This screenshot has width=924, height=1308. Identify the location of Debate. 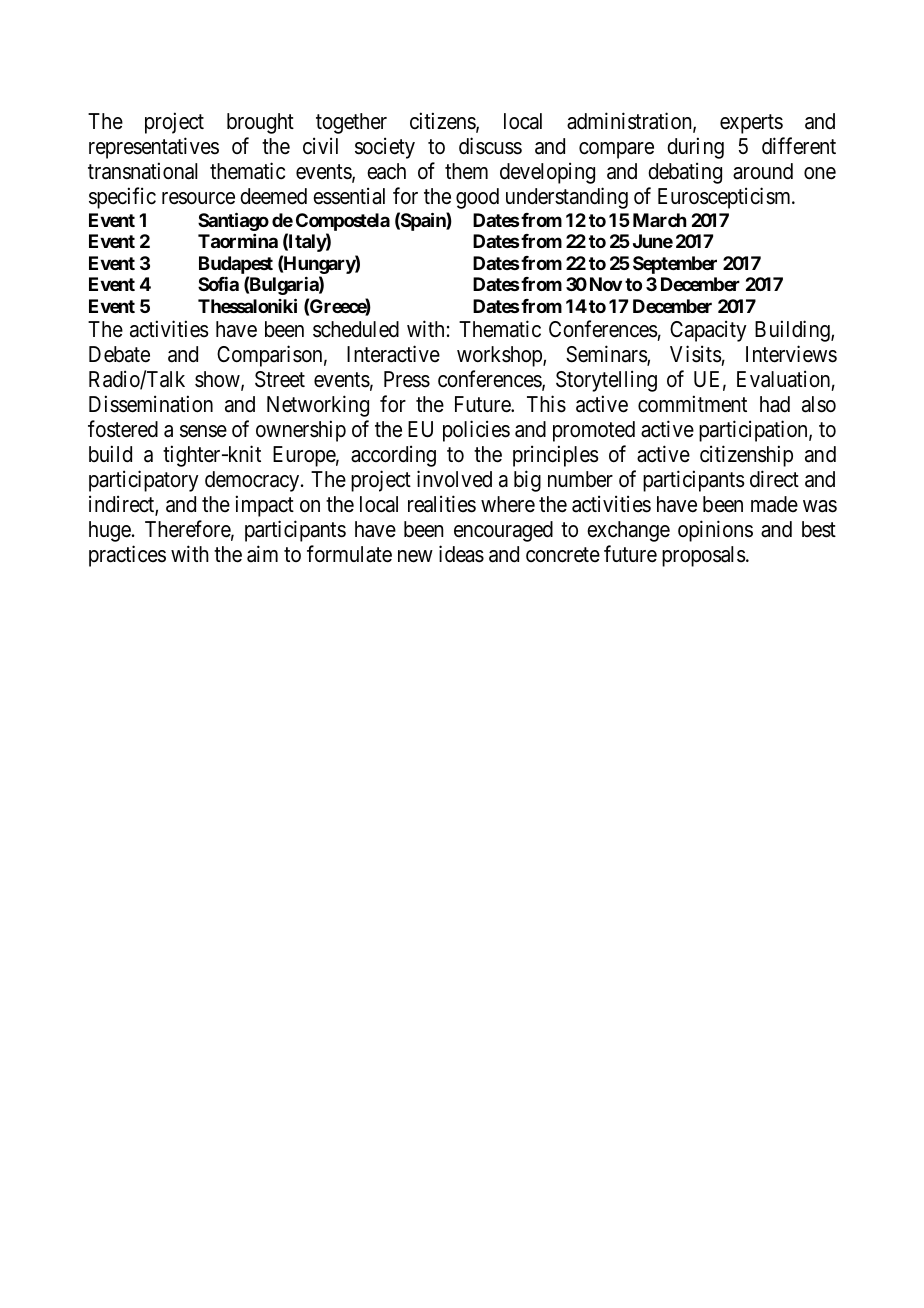
(119, 354).
